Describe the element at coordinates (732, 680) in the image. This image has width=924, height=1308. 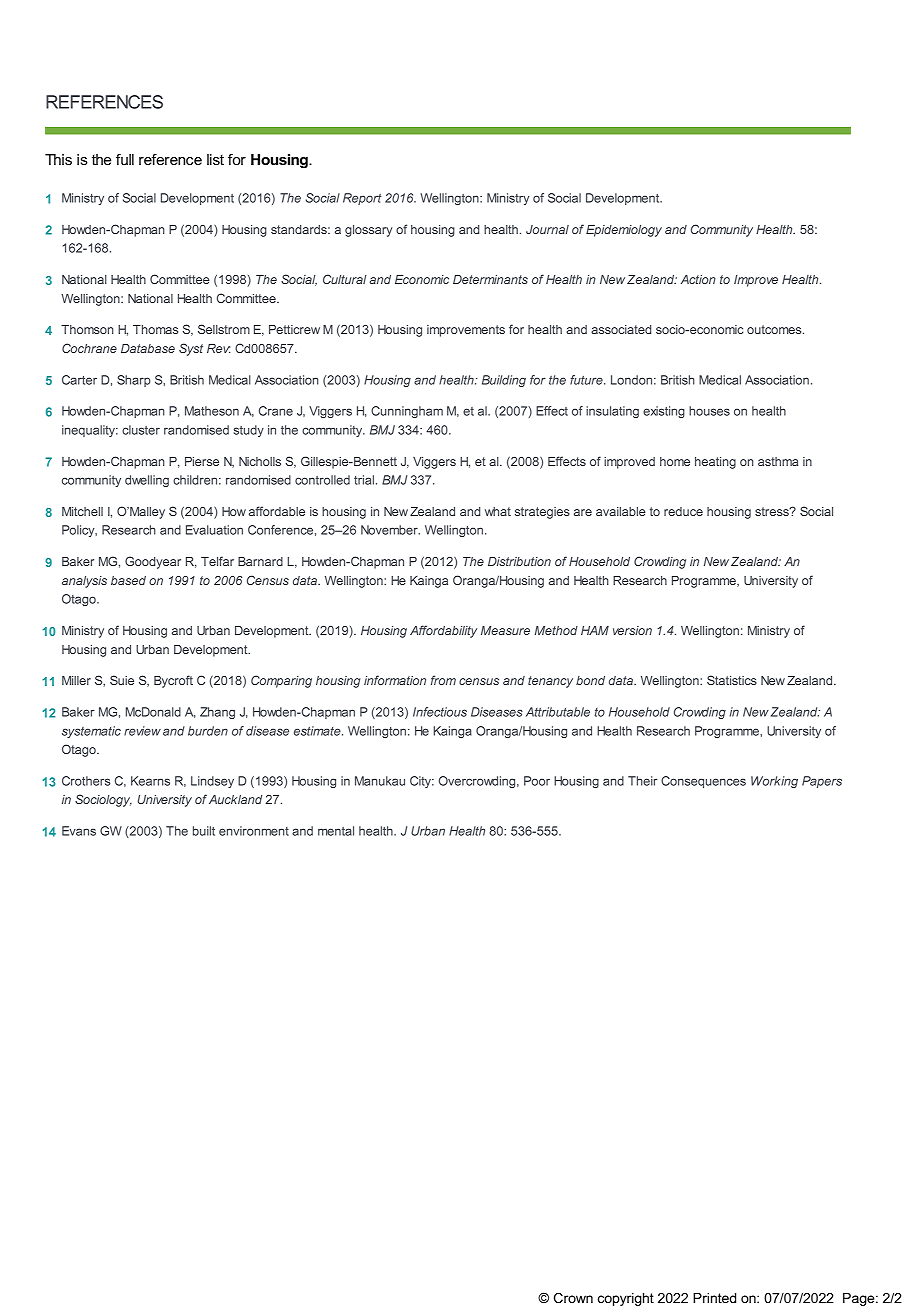
I see `Statistics` at that location.
